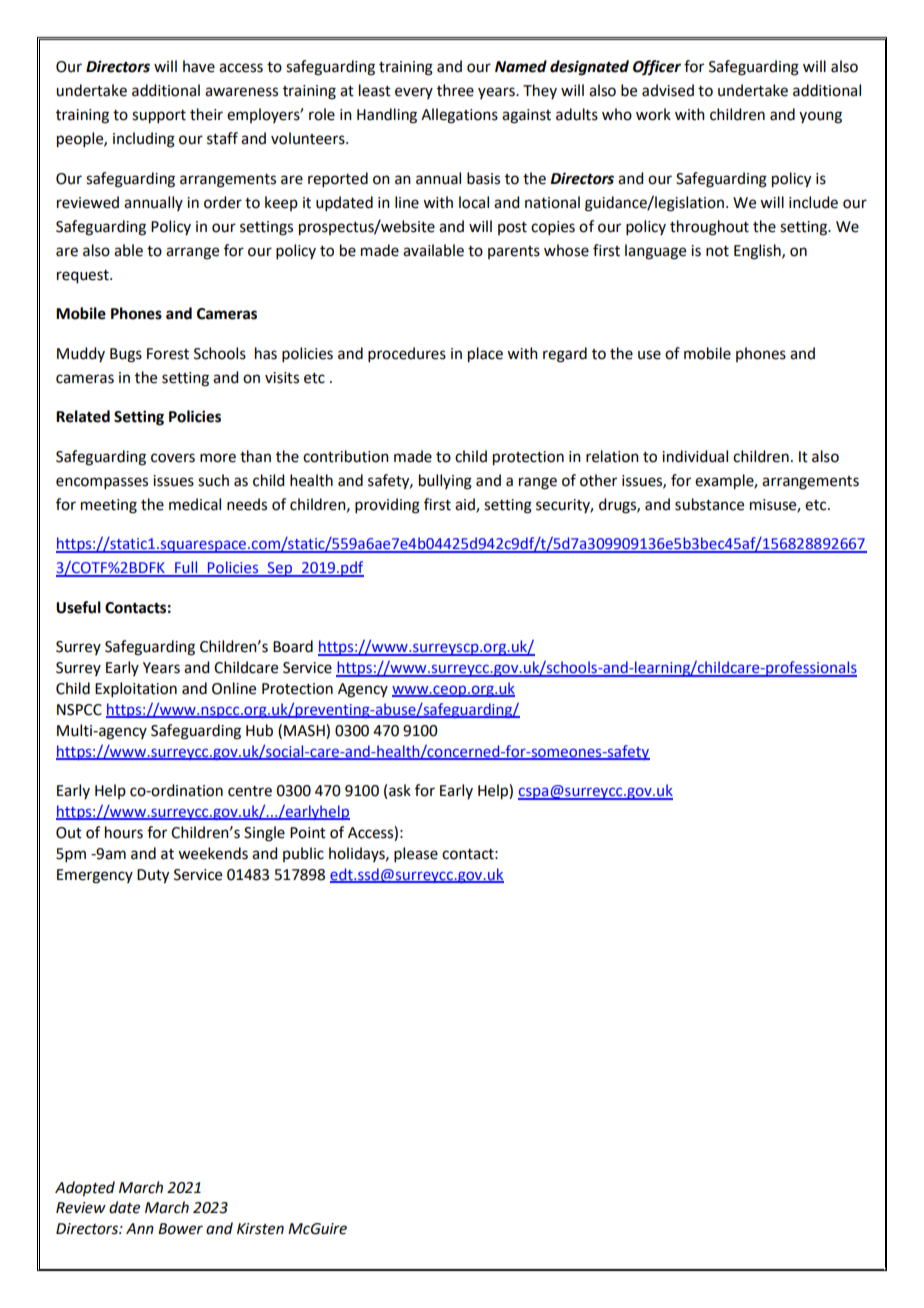 The width and height of the page is (924, 1308). What do you see at coordinates (709, 504) in the page?
I see `substance` at bounding box center [709, 504].
